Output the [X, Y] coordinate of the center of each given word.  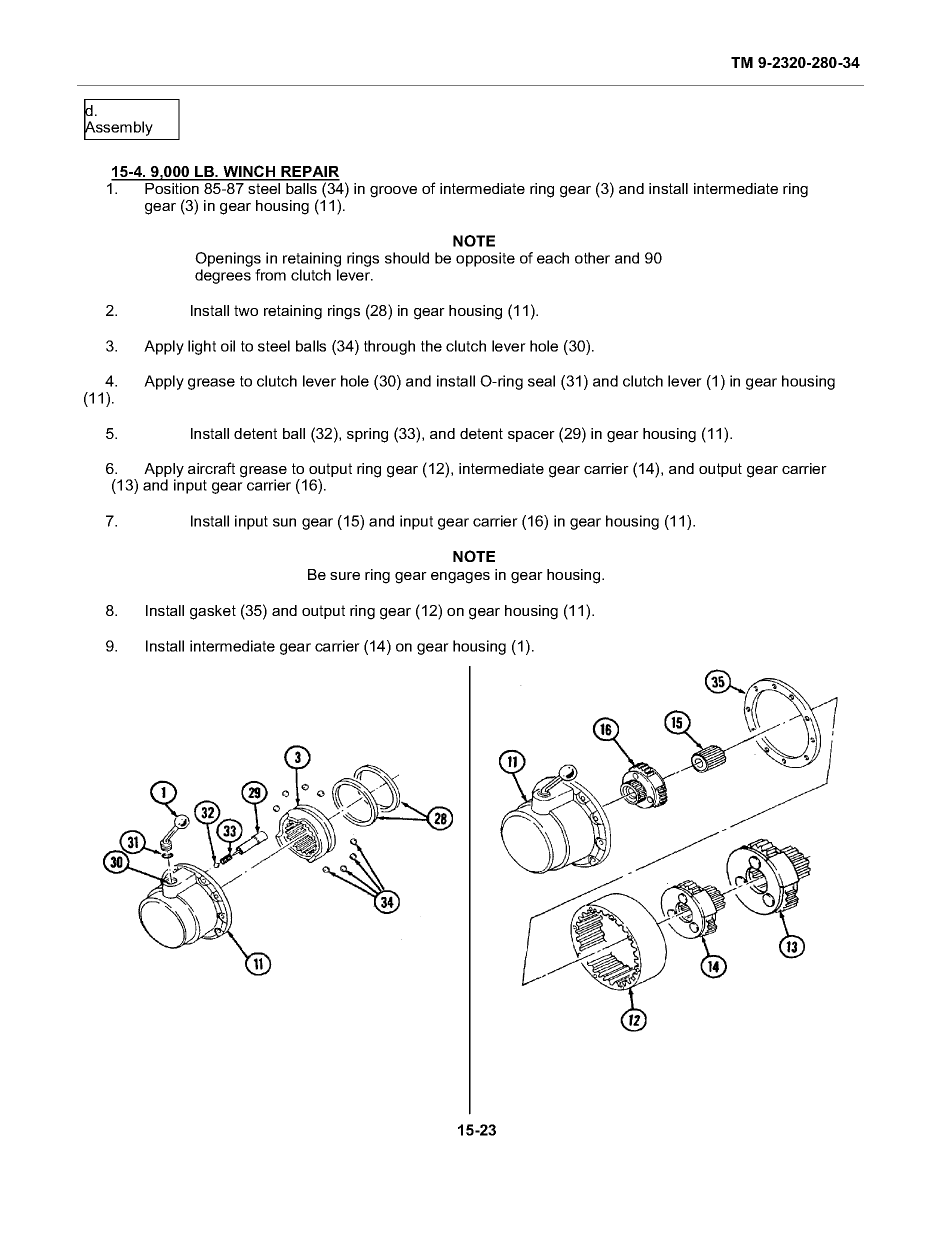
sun [284, 522]
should [407, 258]
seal [541, 381]
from [270, 275]
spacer [531, 436]
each [553, 258]
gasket [213, 612]
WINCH [249, 172]
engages [460, 578]
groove [393, 192]
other [592, 258]
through [389, 347]
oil [228, 346]
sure [345, 576]
